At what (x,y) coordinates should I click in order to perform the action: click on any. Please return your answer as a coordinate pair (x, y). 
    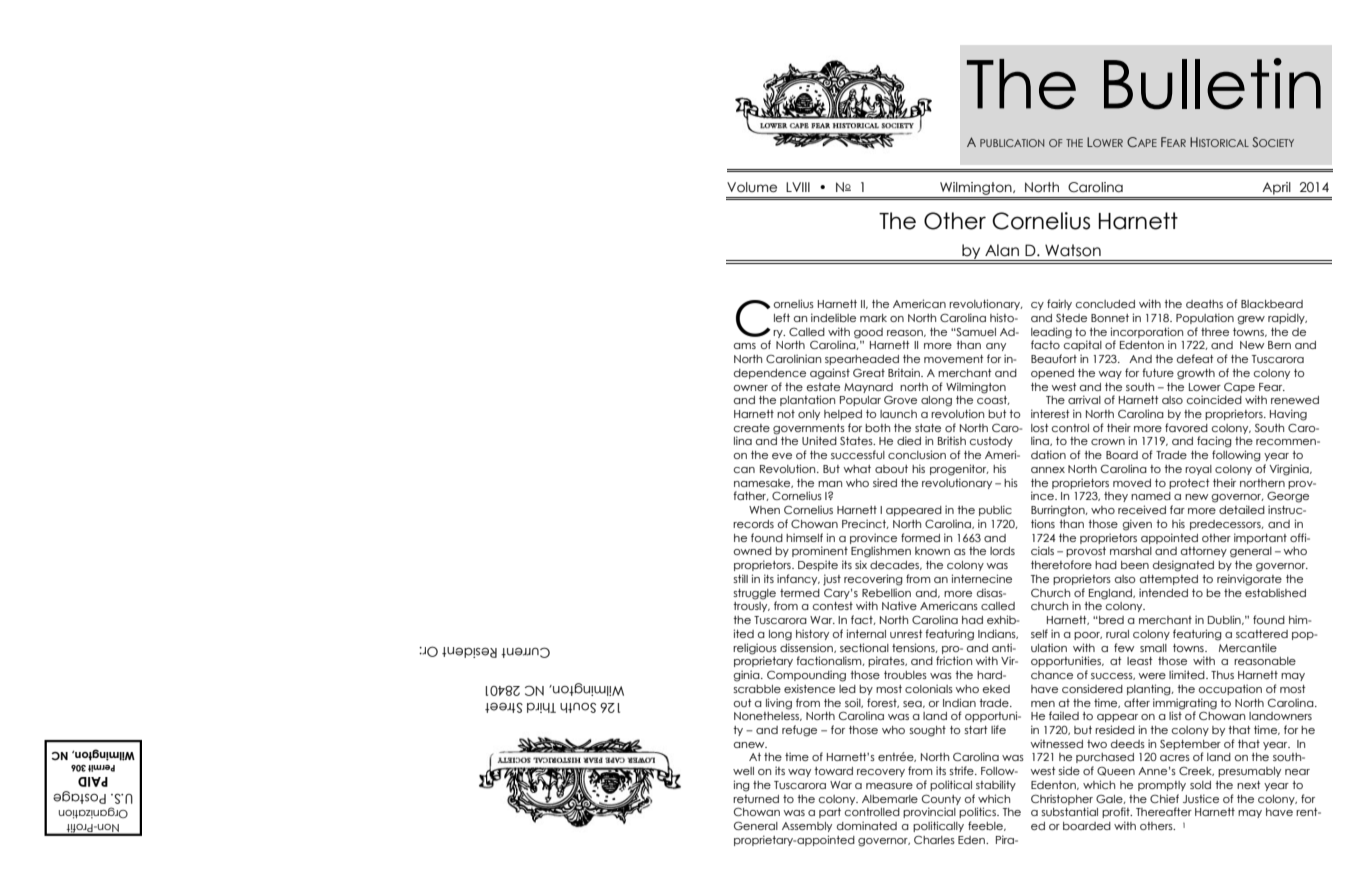
    Looking at the image, I should click on (996, 347).
